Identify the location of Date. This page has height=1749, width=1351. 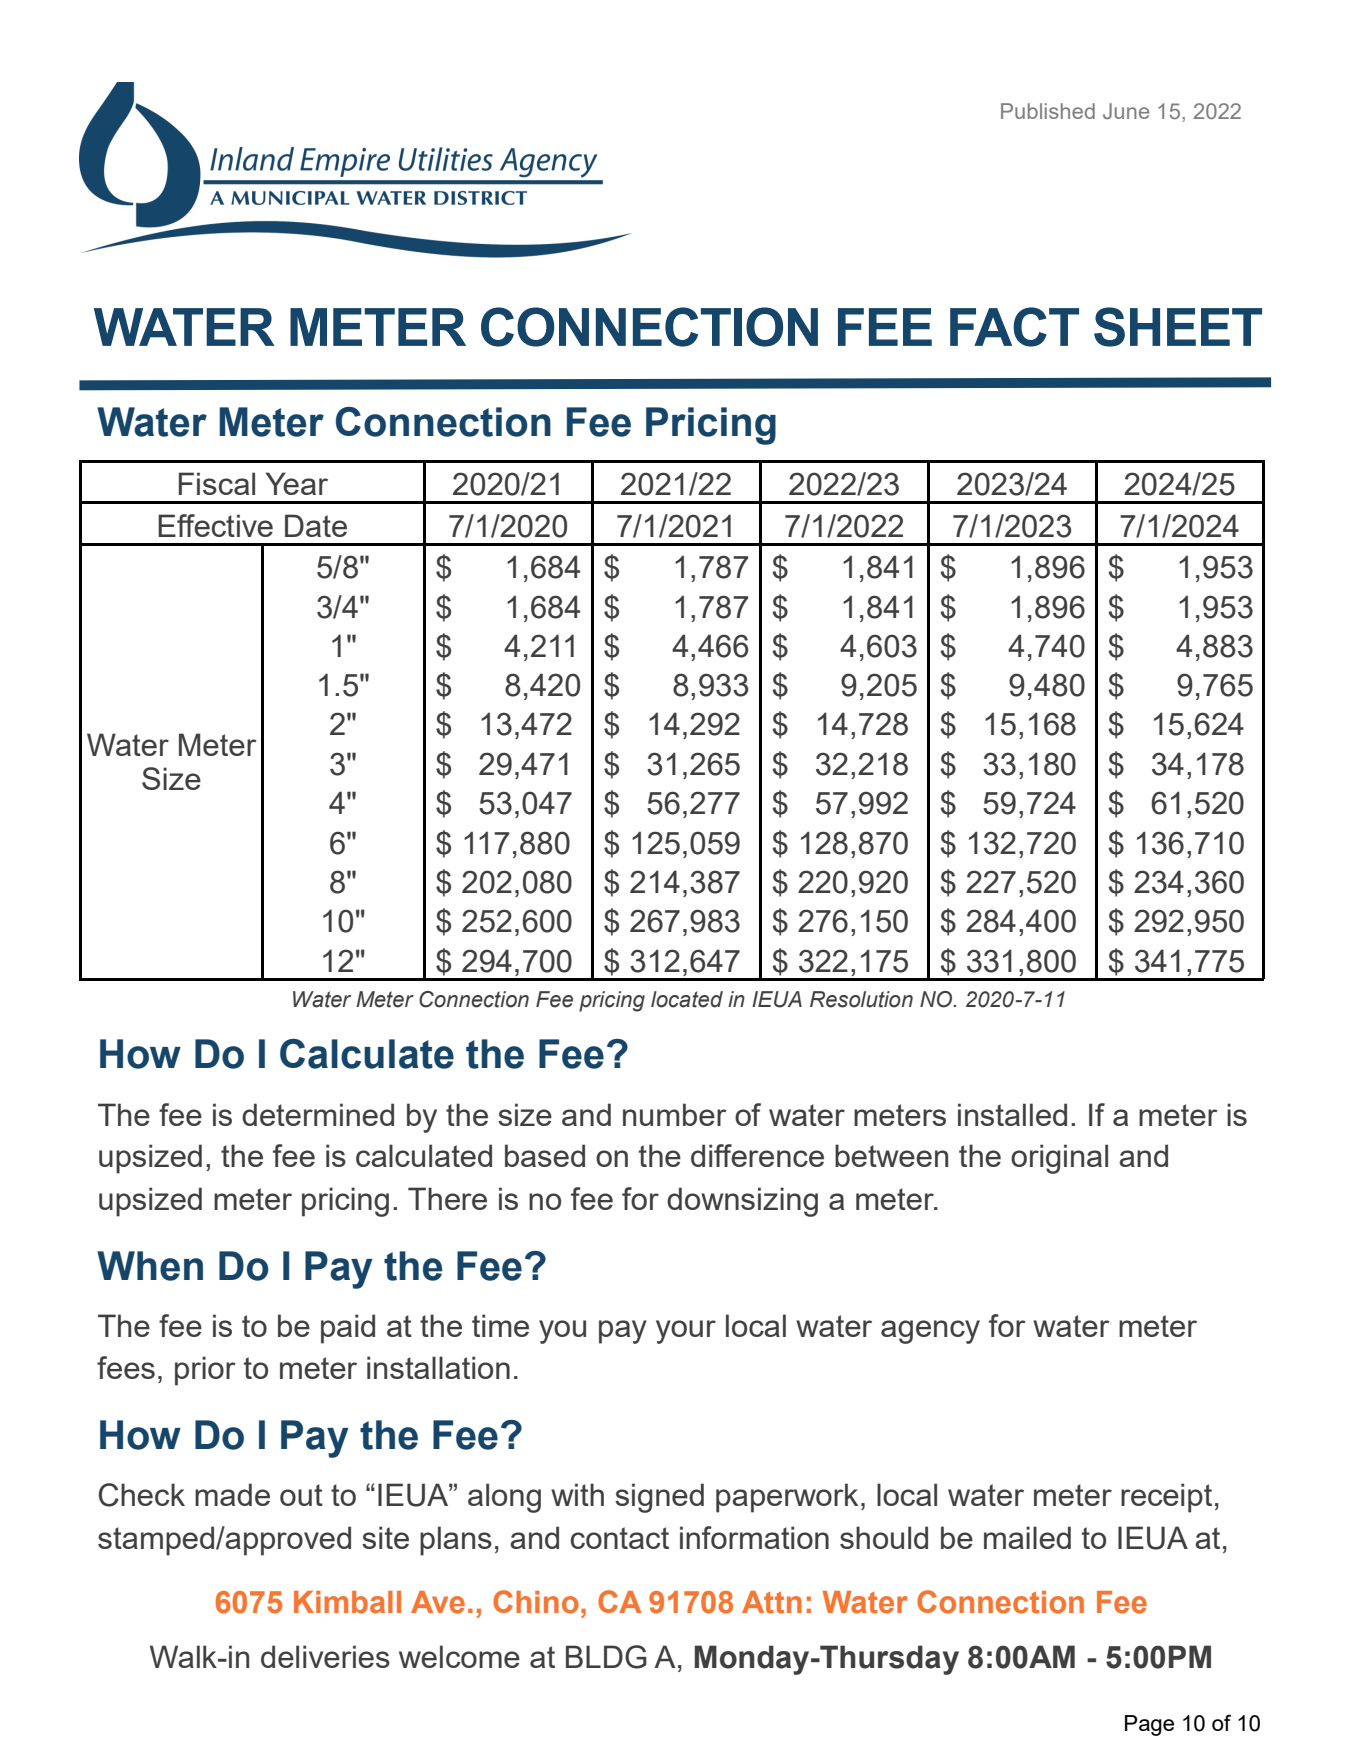
(316, 525).
